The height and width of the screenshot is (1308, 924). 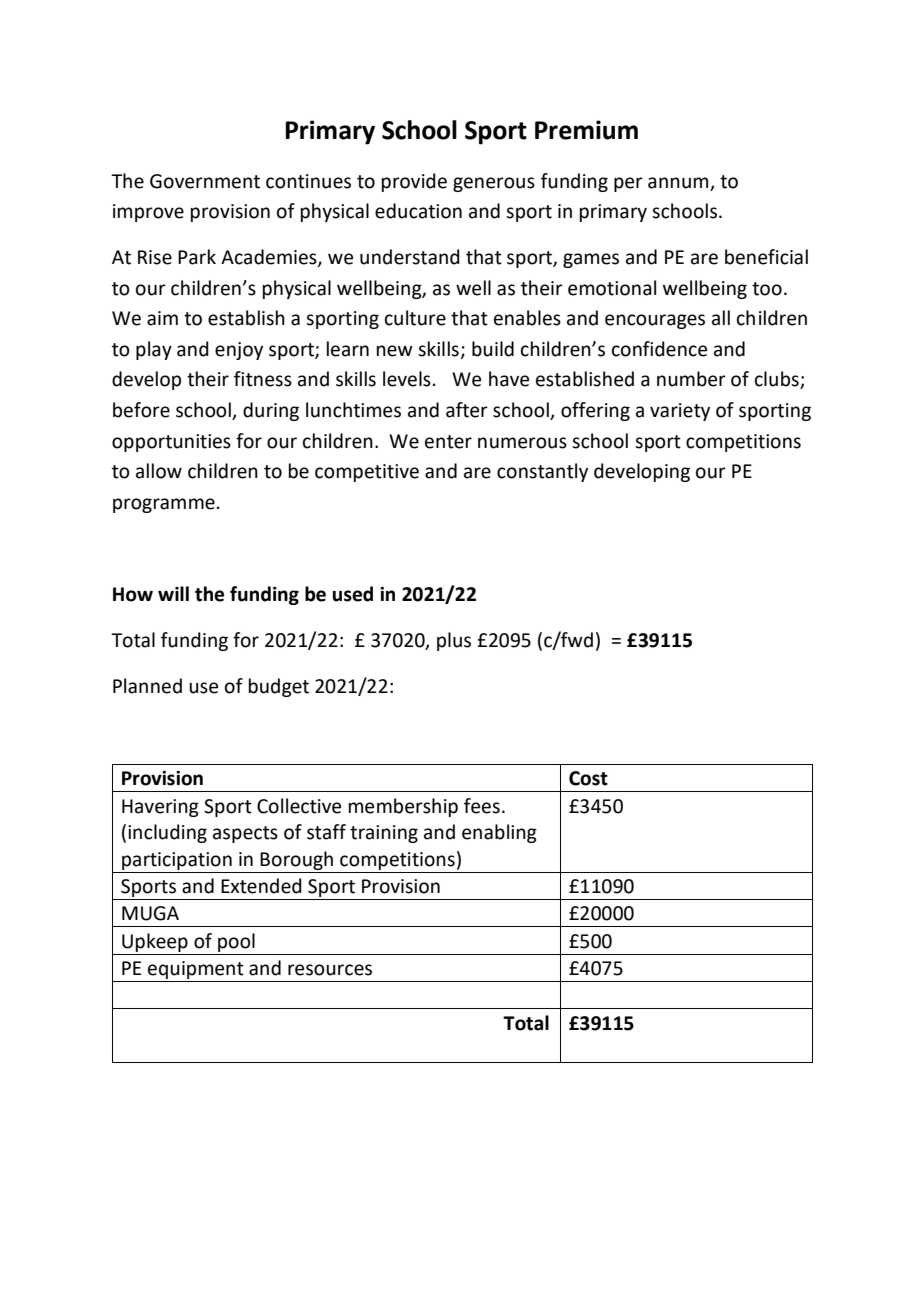 What do you see at coordinates (353, 594) in the screenshot?
I see `used` at bounding box center [353, 594].
